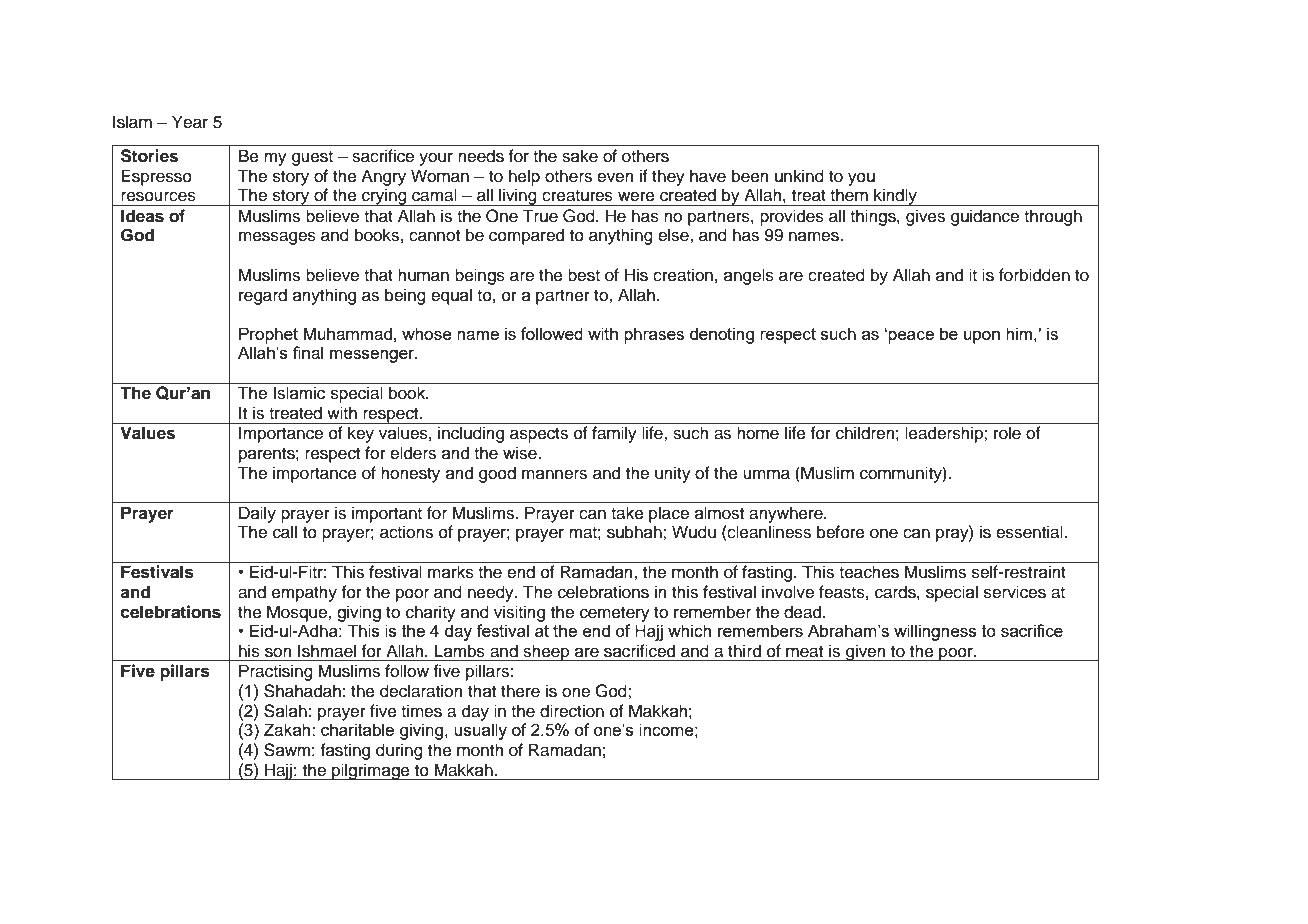  What do you see at coordinates (312, 158) in the screenshot?
I see `guest` at bounding box center [312, 158].
